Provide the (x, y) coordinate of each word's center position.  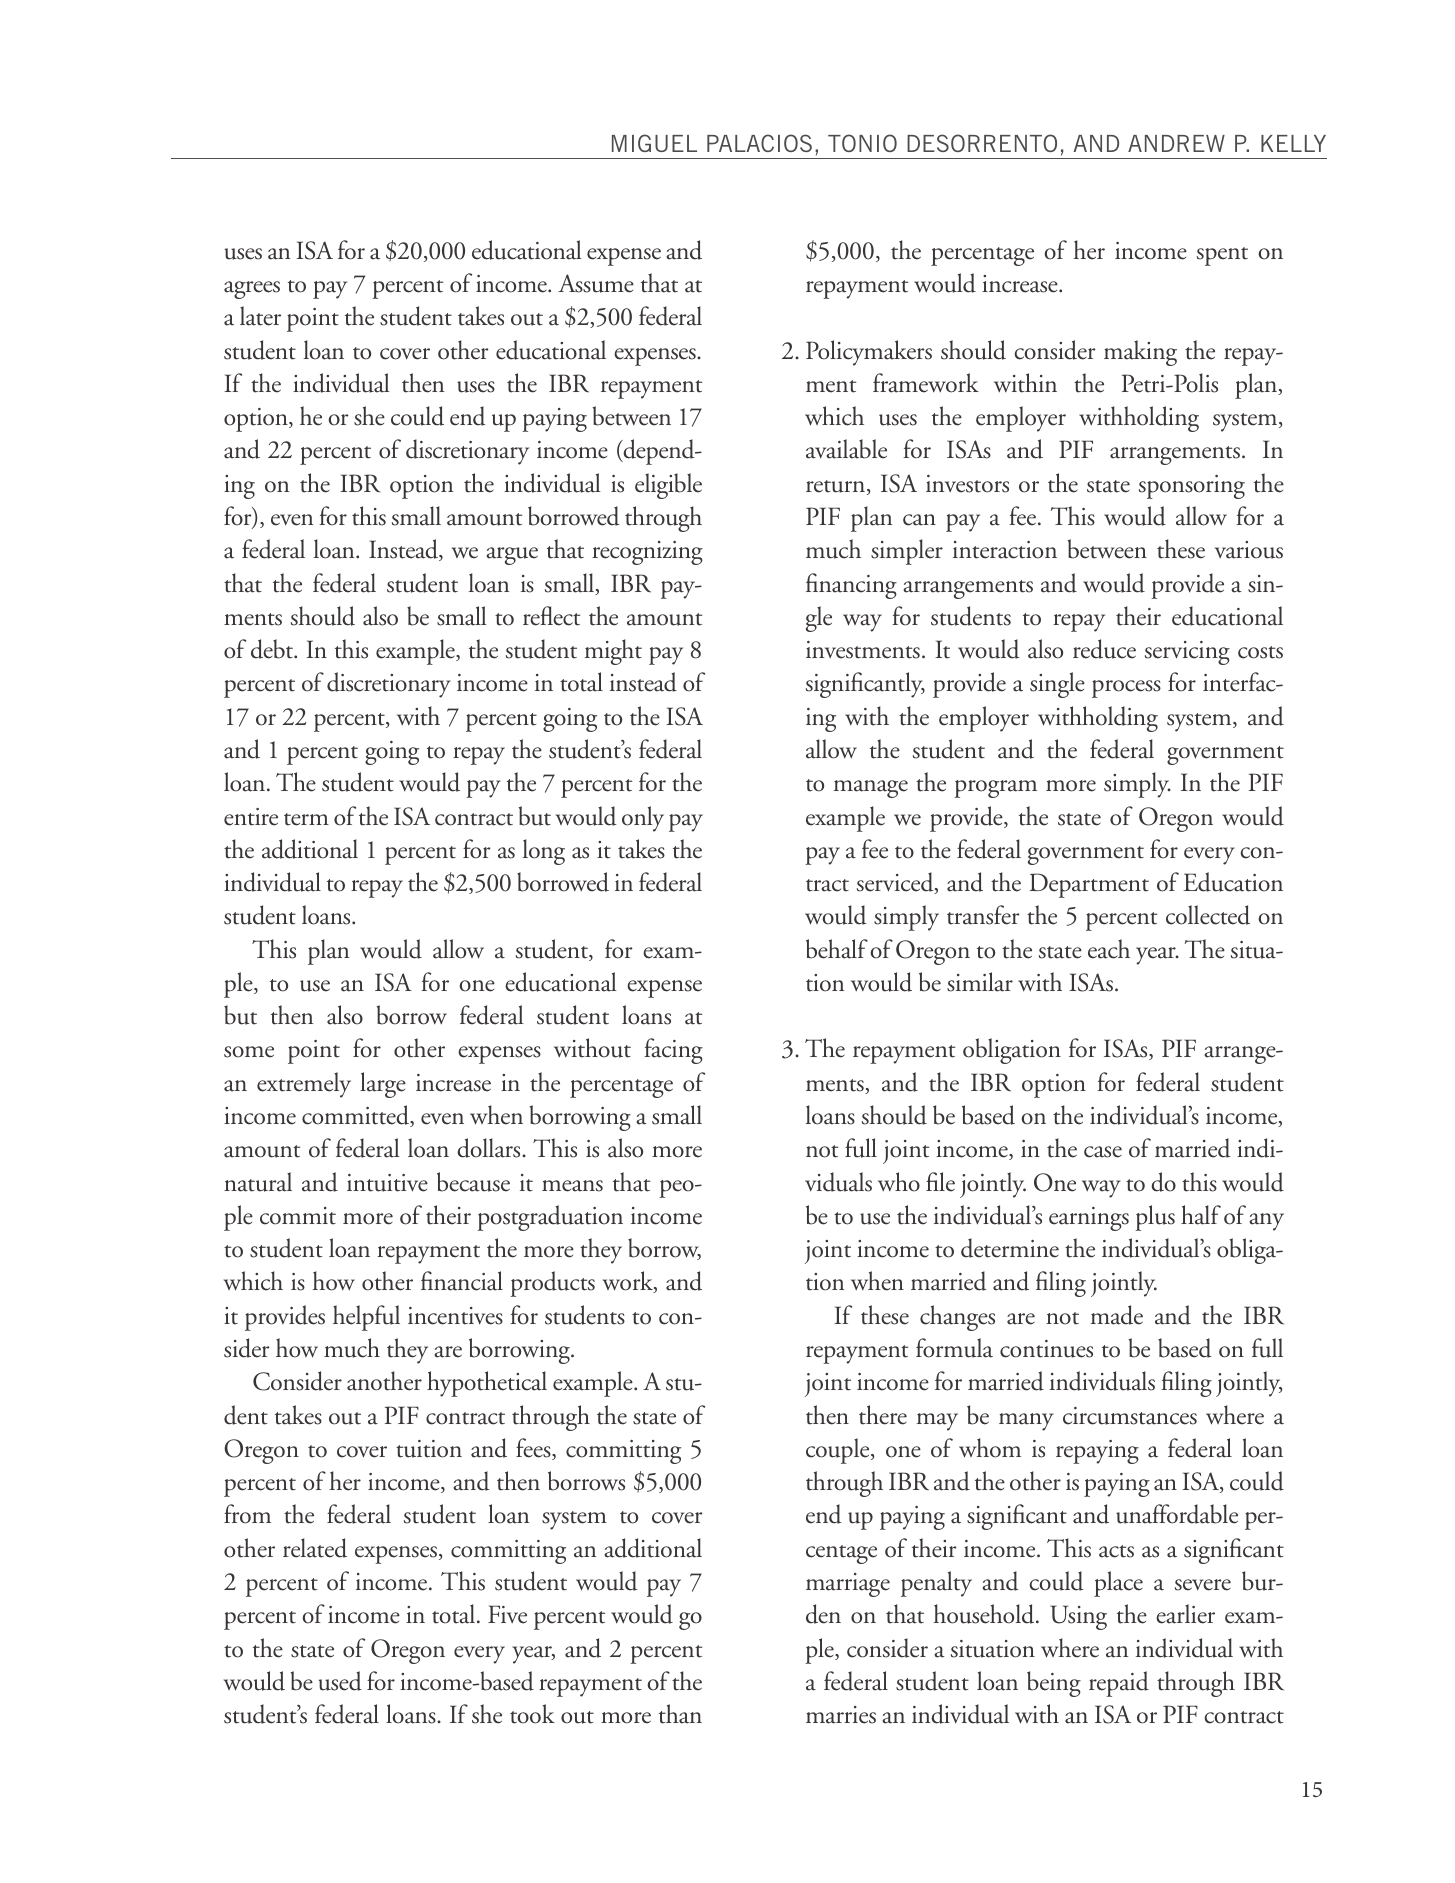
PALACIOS (759, 143)
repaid (1119, 1684)
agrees (252, 290)
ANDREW (1176, 143)
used (340, 1681)
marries (841, 1715)
